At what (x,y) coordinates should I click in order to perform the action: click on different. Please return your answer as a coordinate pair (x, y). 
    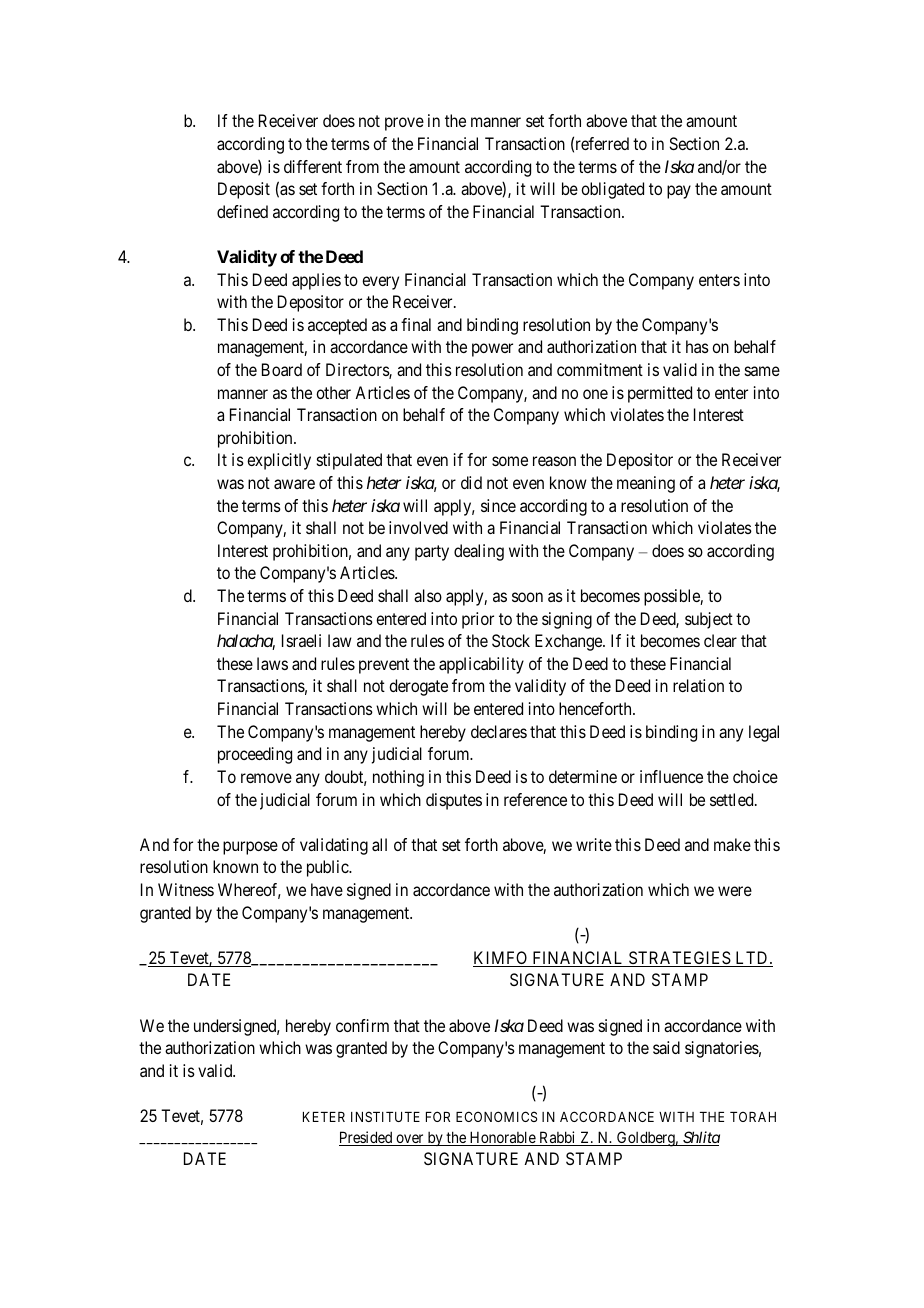
    Looking at the image, I should click on (313, 166).
